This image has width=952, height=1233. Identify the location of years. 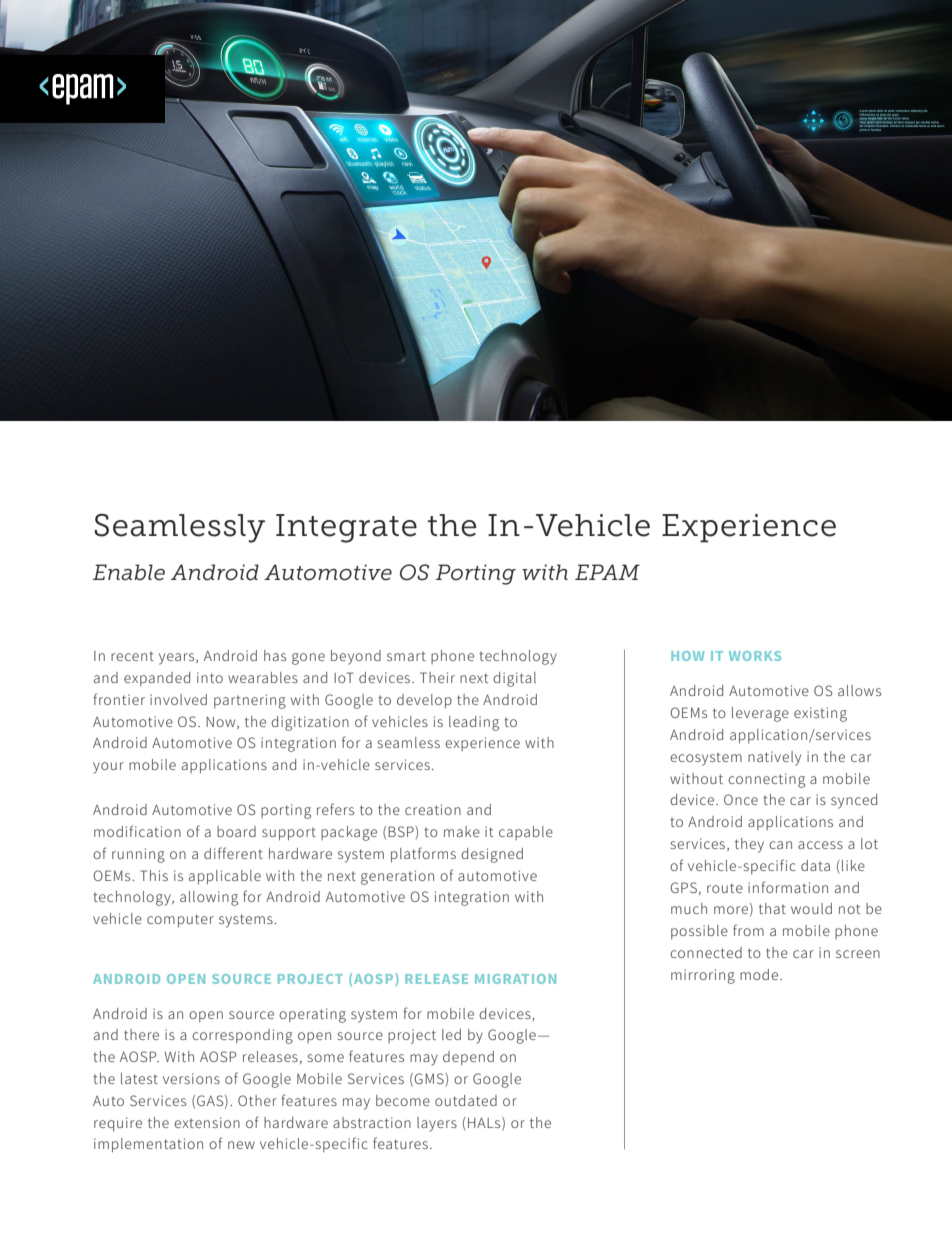
(178, 659).
